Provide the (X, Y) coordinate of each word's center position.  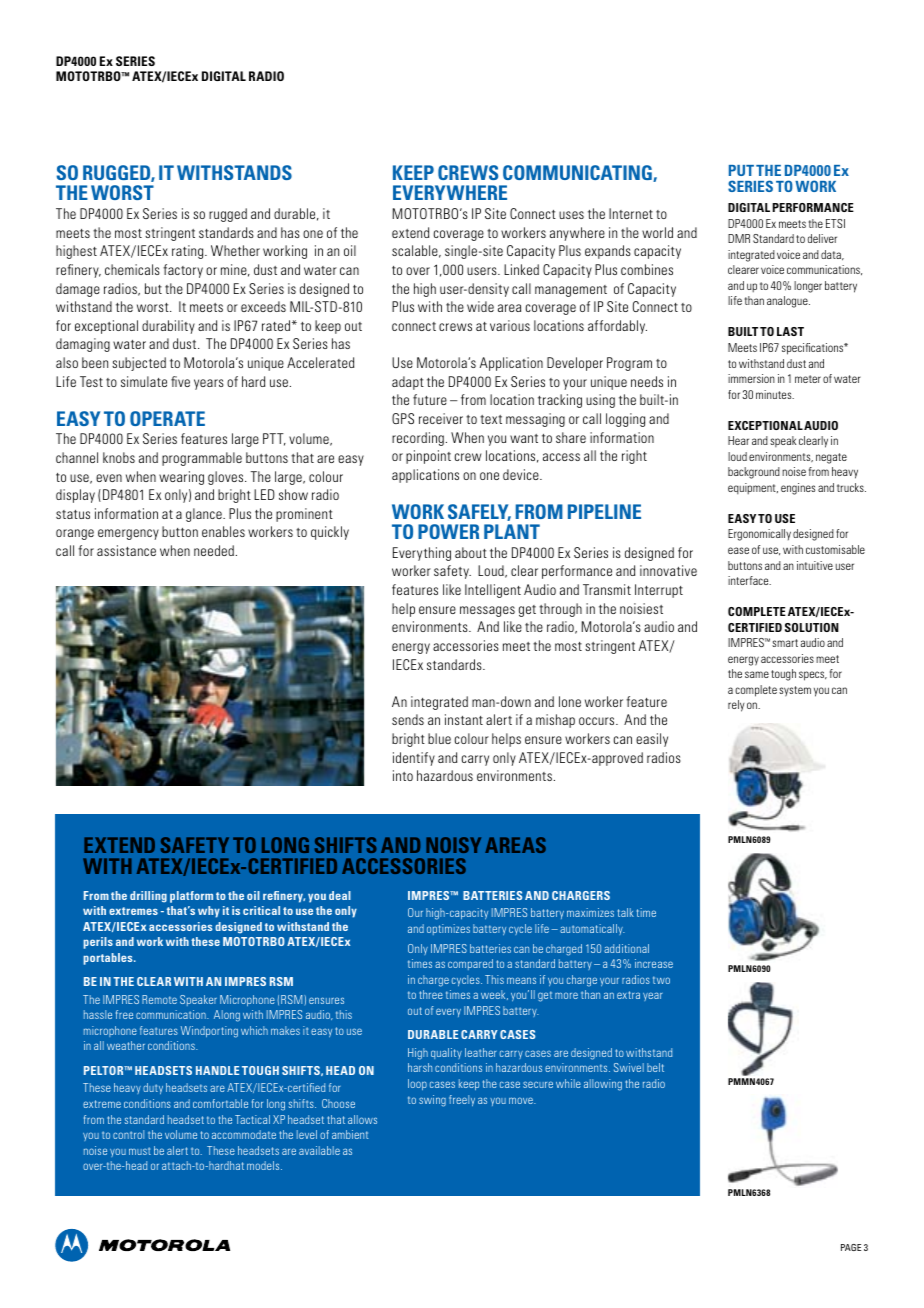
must (140, 1151)
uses (571, 215)
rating (189, 252)
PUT (741, 170)
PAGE (851, 1247)
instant (464, 719)
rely (736, 706)
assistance (126, 550)
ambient (350, 1134)
